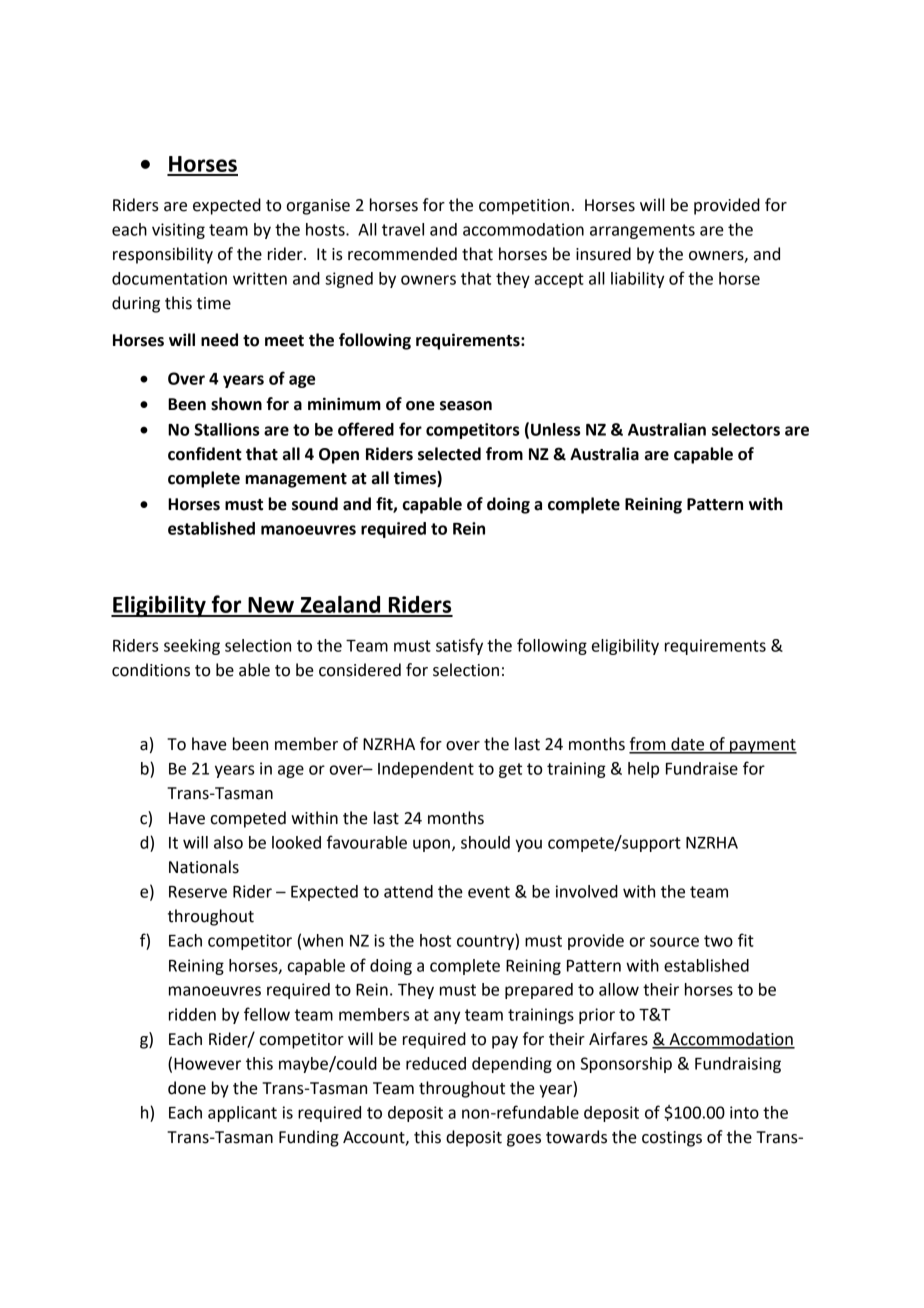 This page has height=1308, width=924. I want to click on visiting, so click(178, 231).
